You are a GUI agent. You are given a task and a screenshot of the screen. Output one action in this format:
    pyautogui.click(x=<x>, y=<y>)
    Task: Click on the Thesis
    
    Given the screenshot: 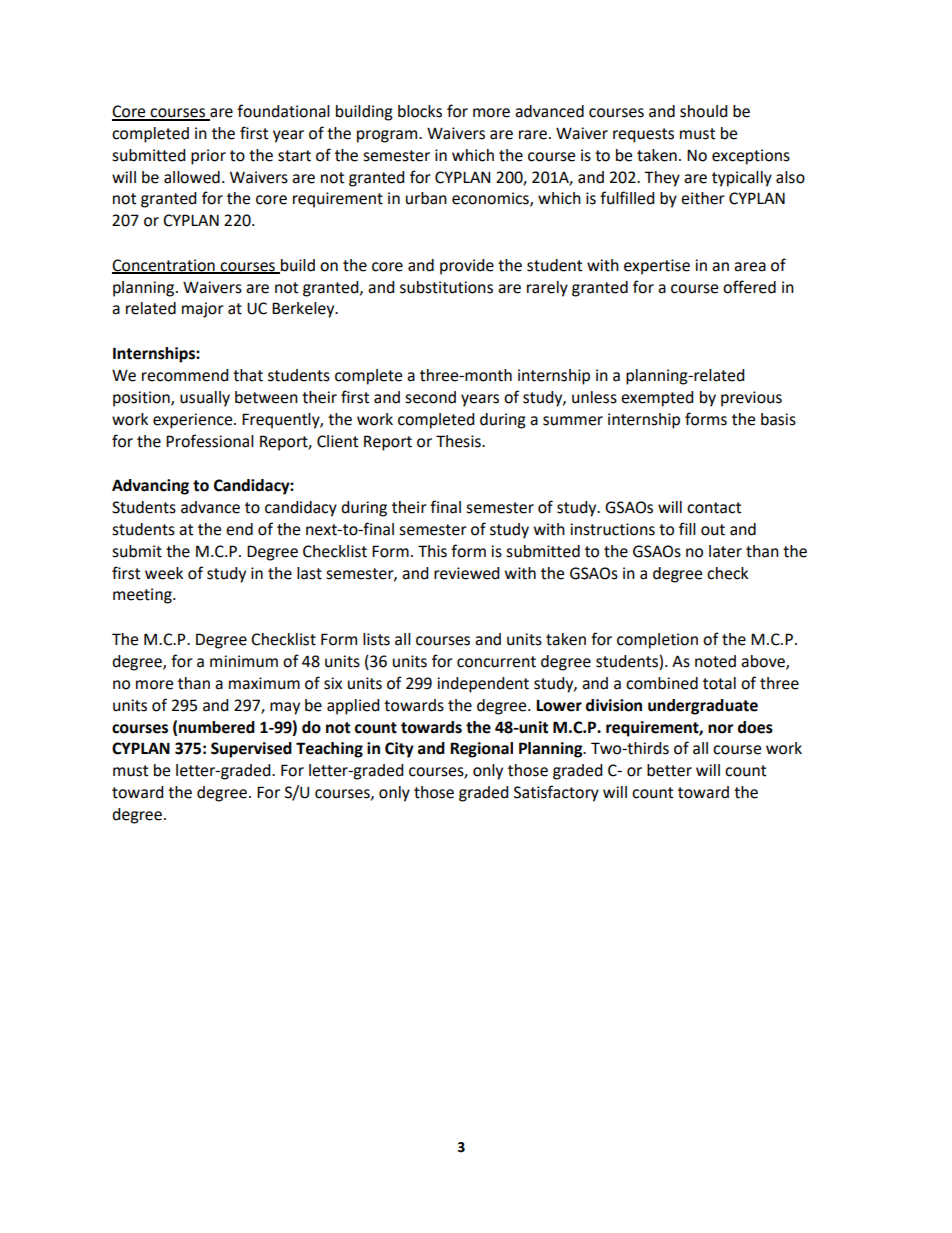 What is the action you would take?
    pyautogui.click(x=459, y=441)
